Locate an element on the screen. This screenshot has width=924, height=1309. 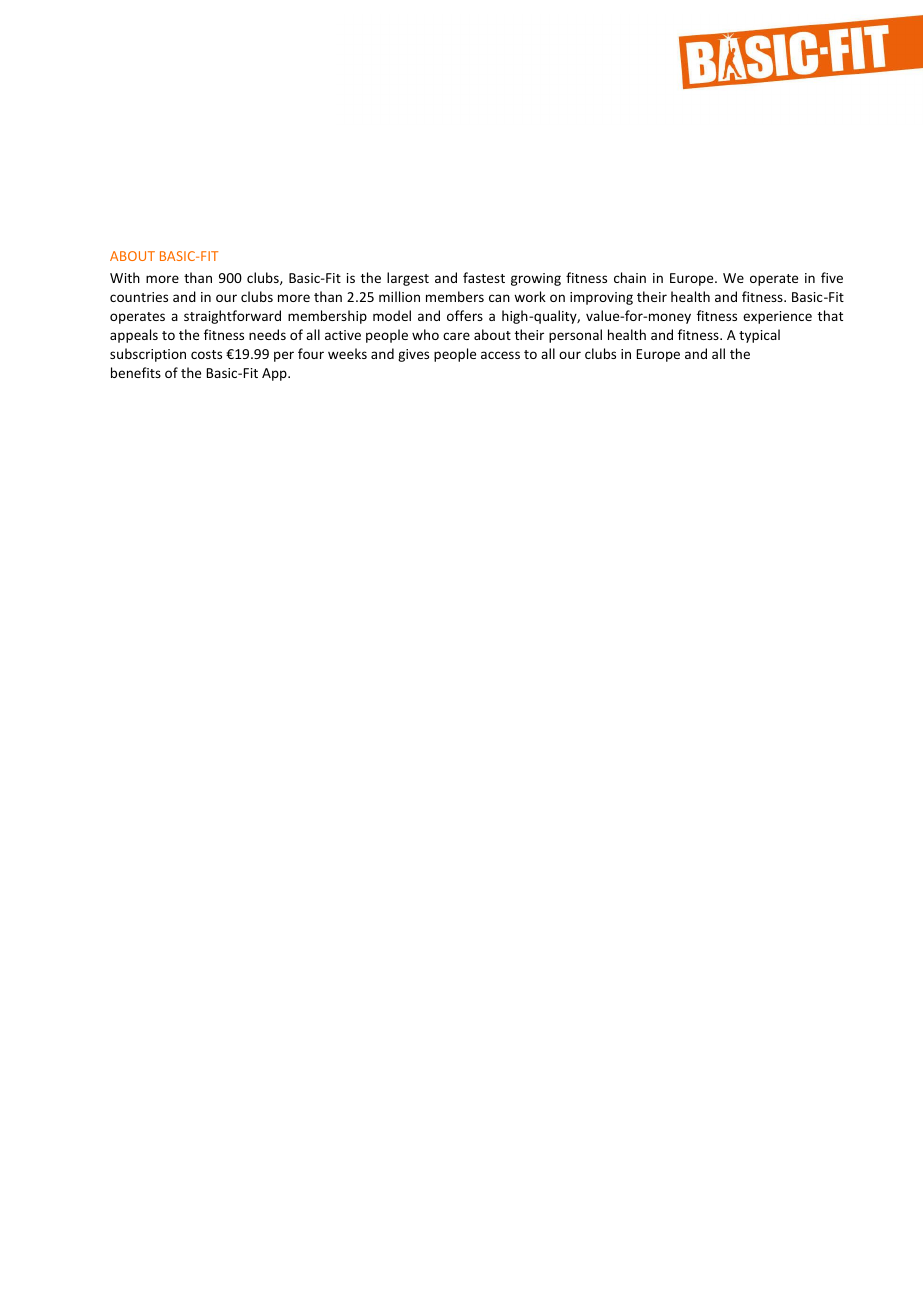
fastest is located at coordinates (484, 277).
